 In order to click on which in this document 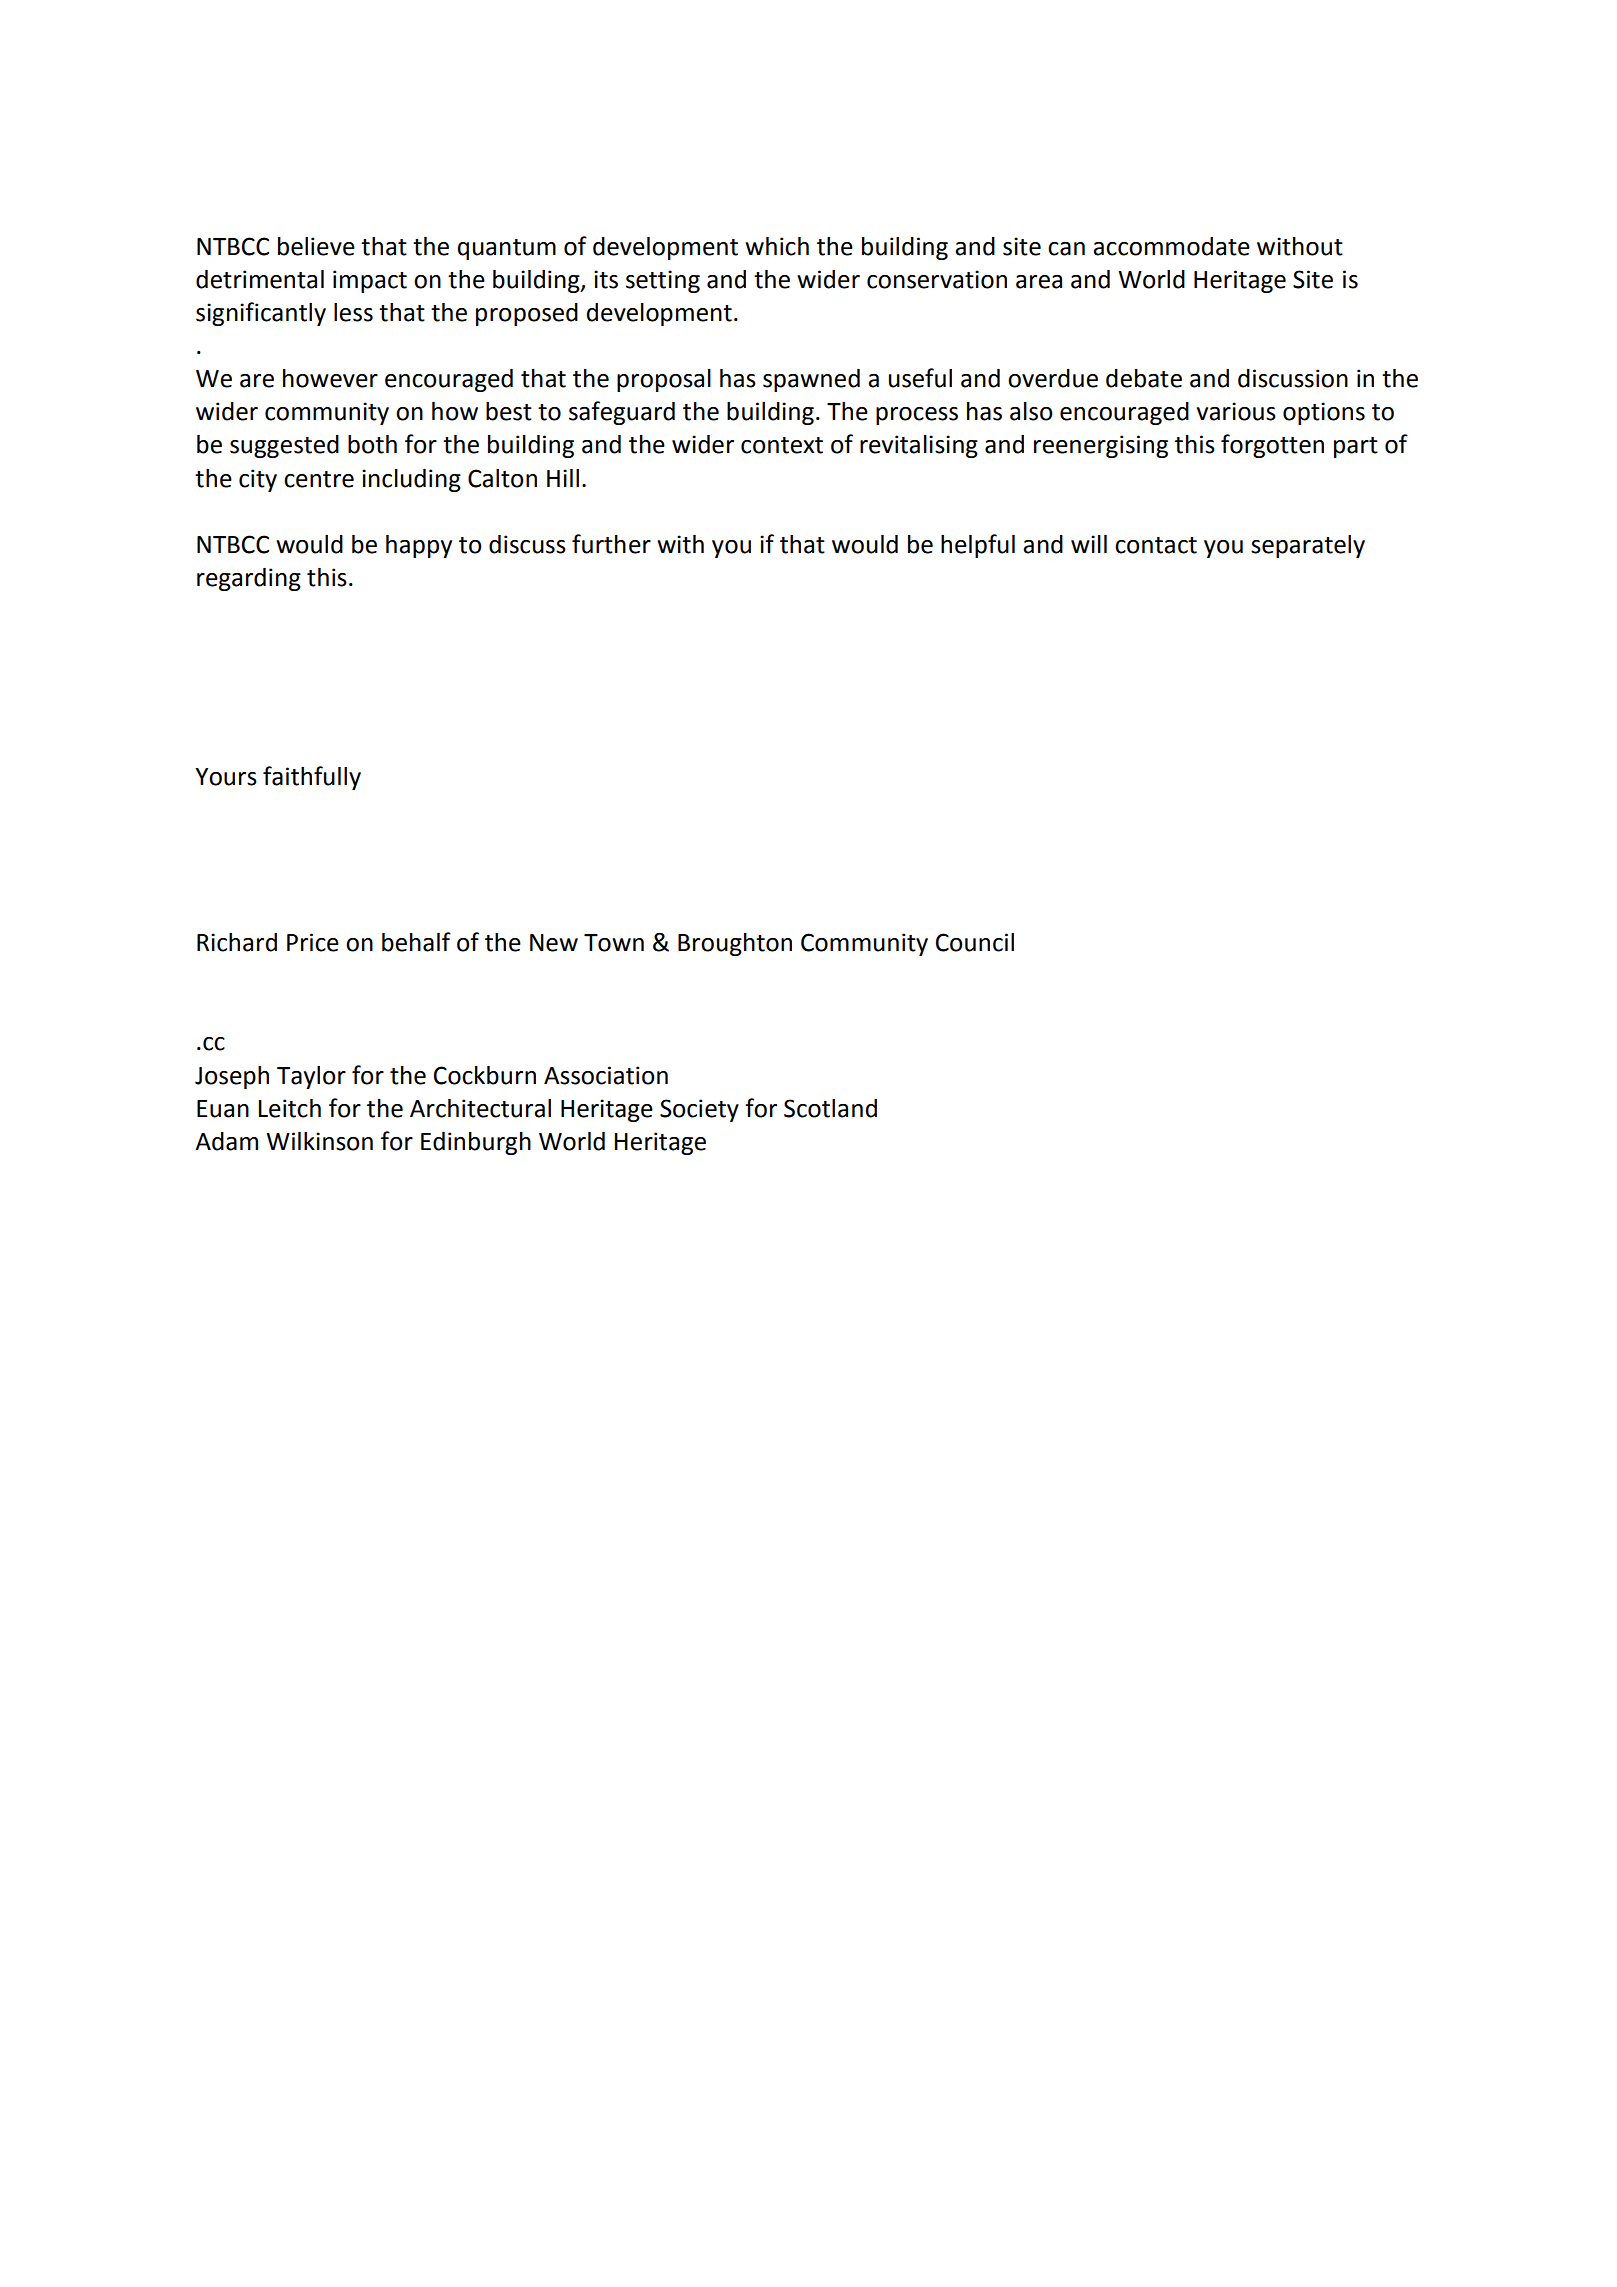, I will do `click(777, 246)`.
